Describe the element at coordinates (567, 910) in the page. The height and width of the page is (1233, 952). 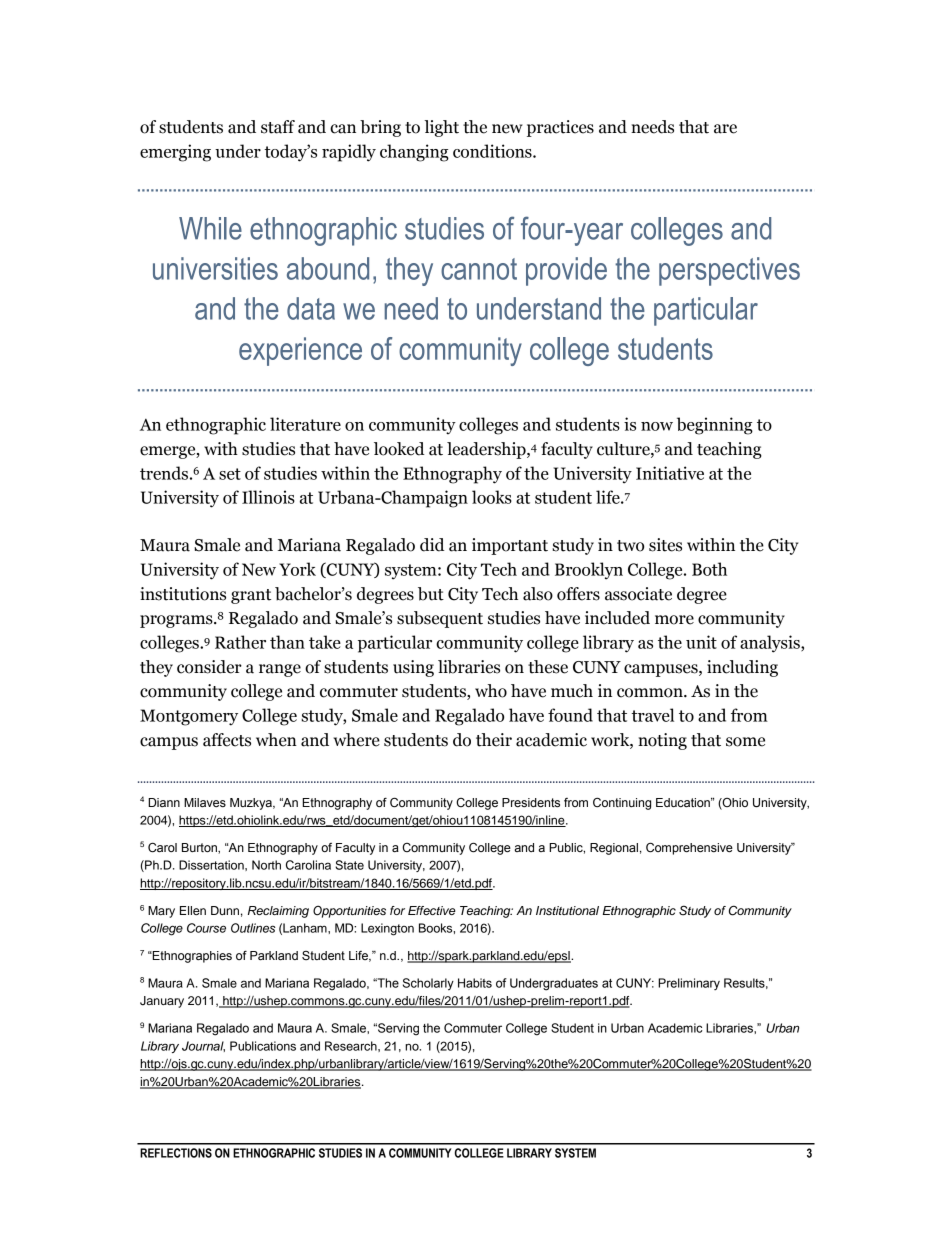
I see `Institutional` at that location.
